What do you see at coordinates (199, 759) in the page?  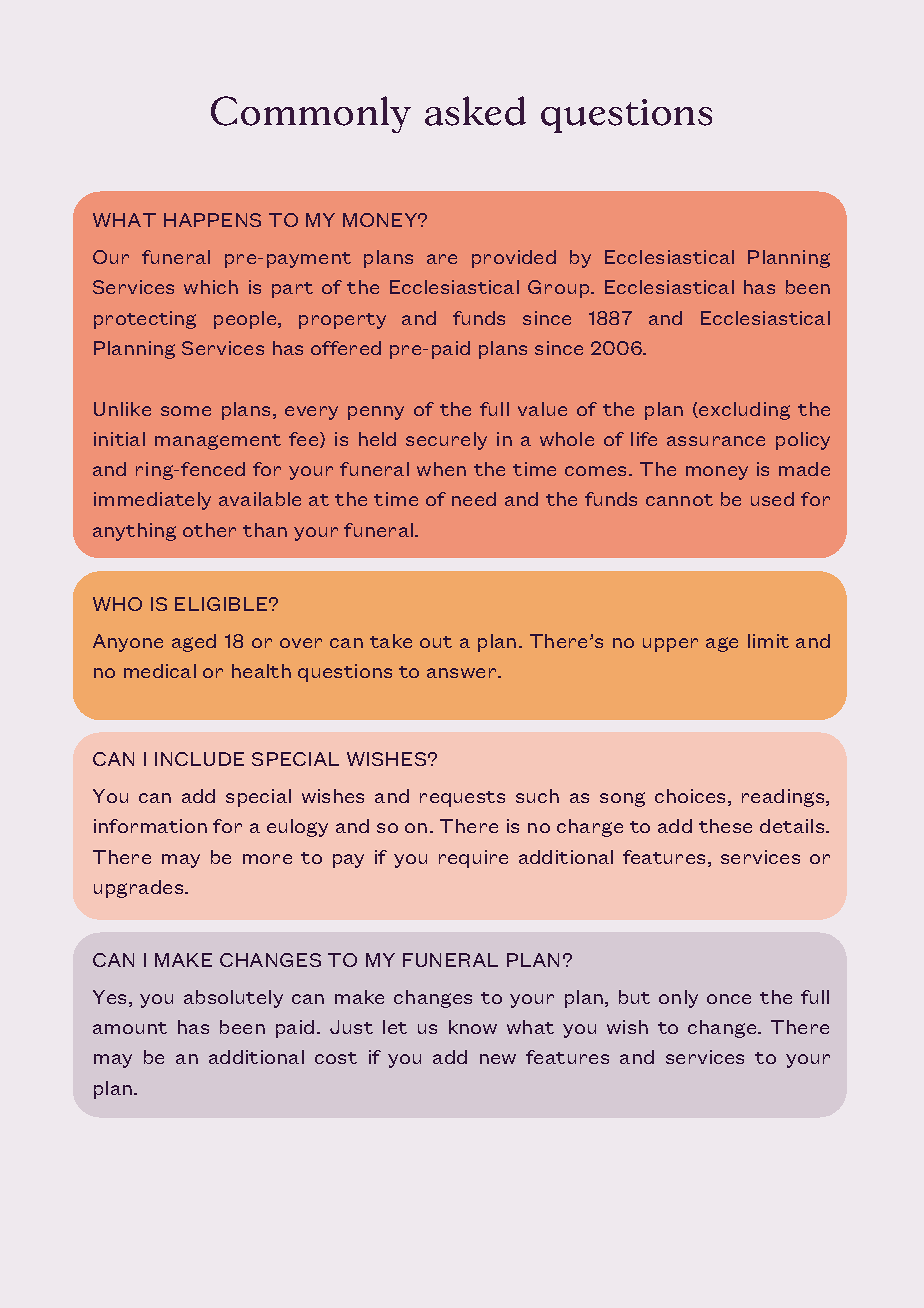 I see `INCLUDE` at bounding box center [199, 759].
